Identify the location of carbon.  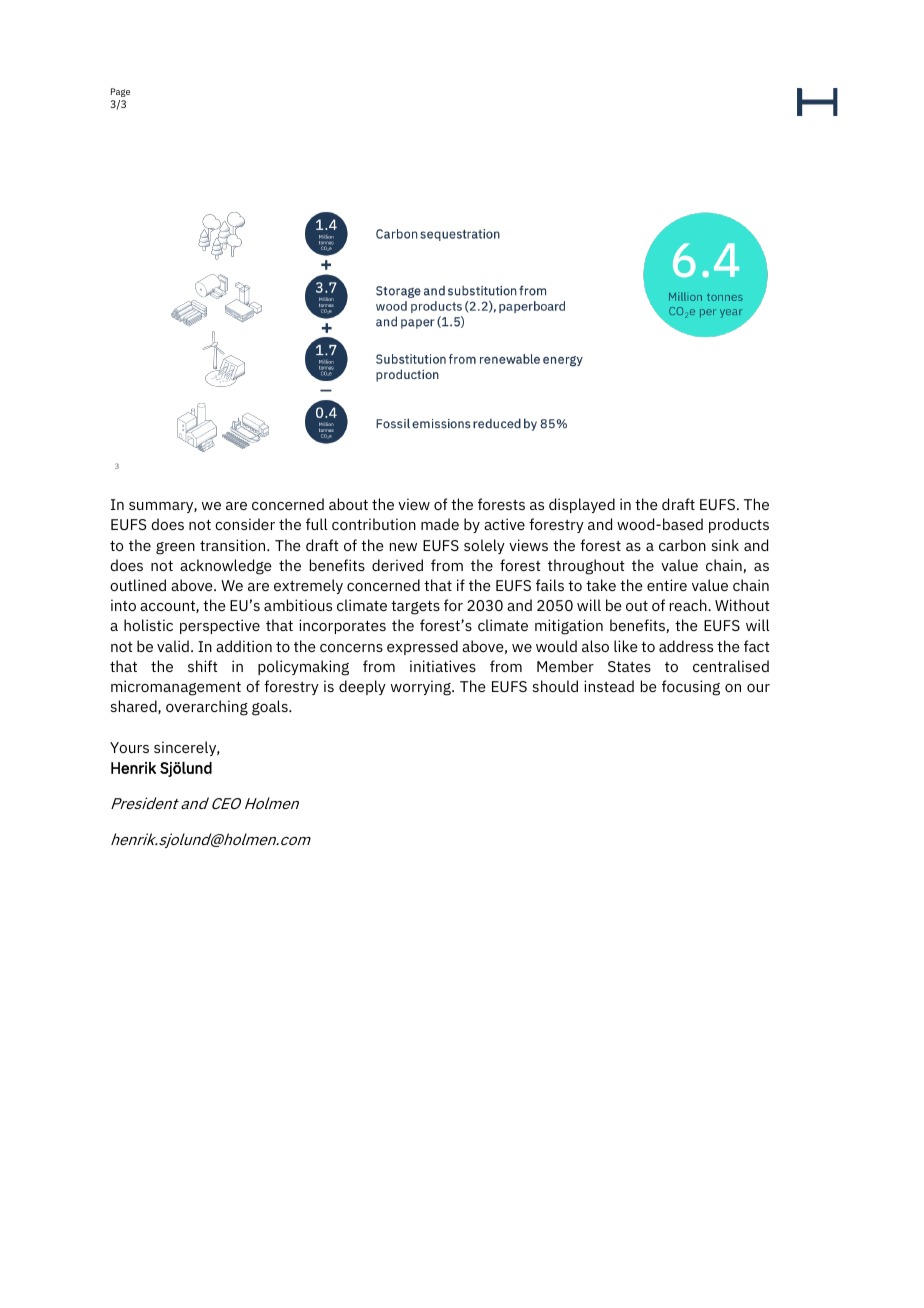
(682, 545).
